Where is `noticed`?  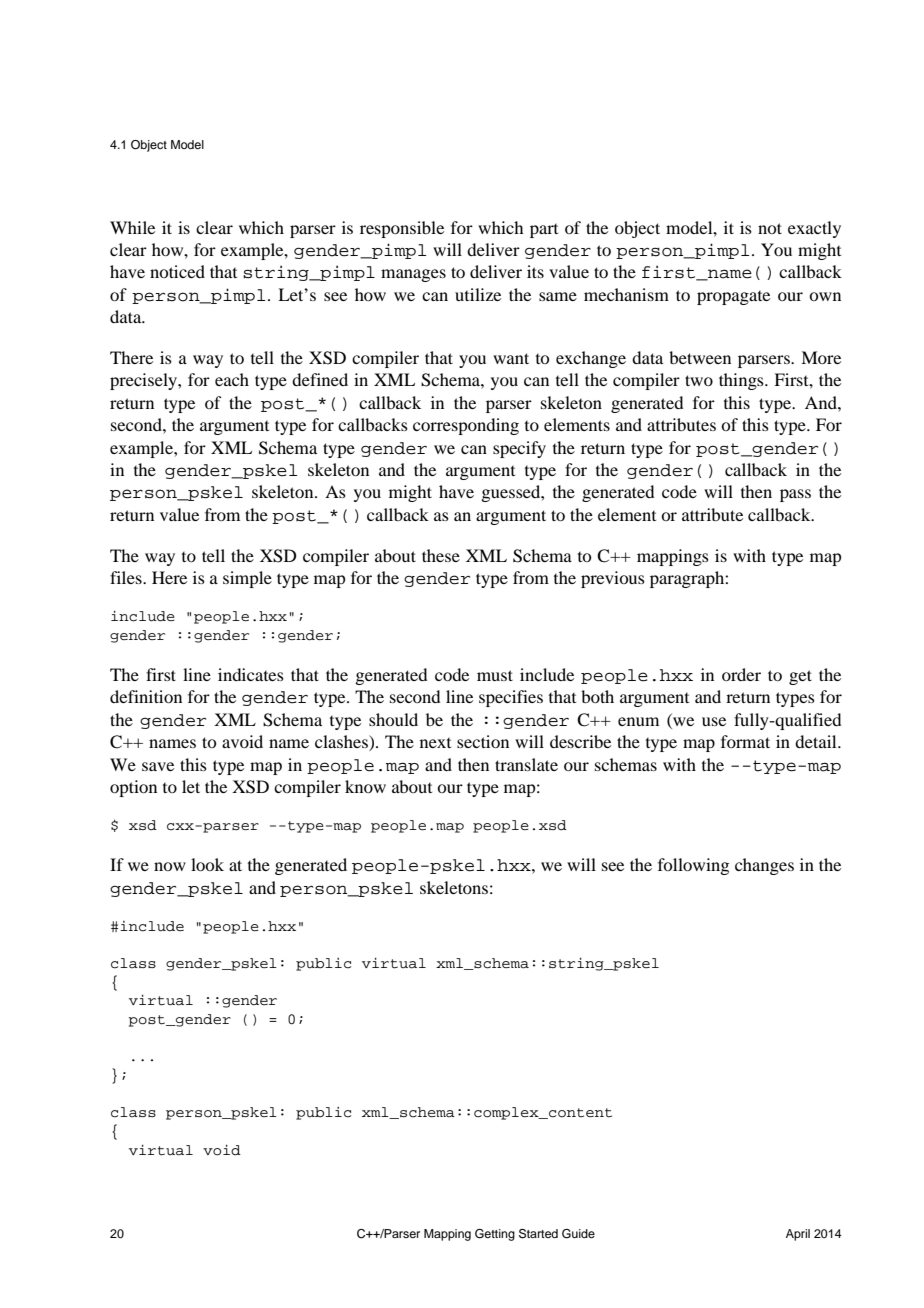
noticed is located at coordinates (177, 271).
